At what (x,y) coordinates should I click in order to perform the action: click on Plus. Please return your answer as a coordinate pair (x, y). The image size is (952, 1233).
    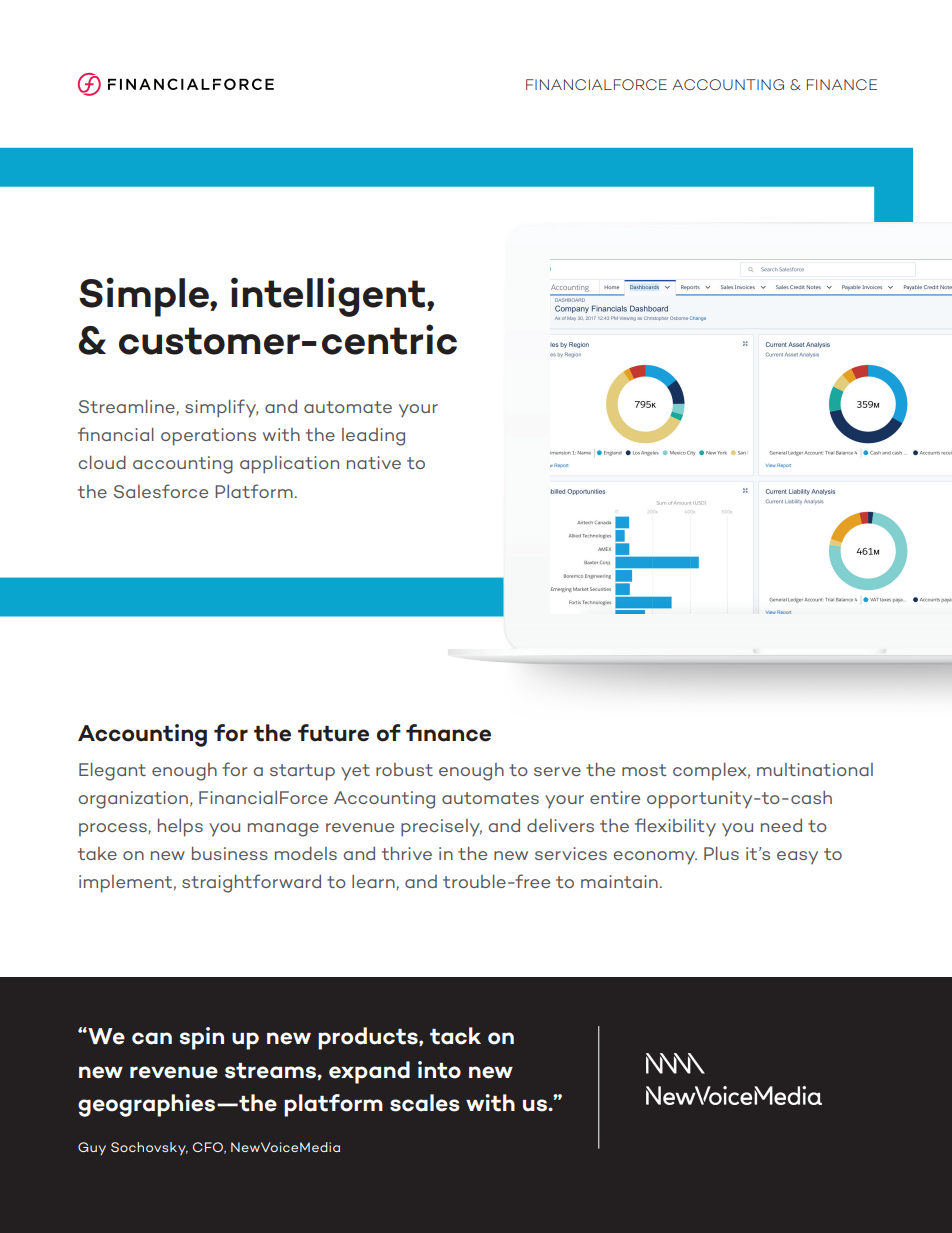
    Looking at the image, I should click on (721, 853).
